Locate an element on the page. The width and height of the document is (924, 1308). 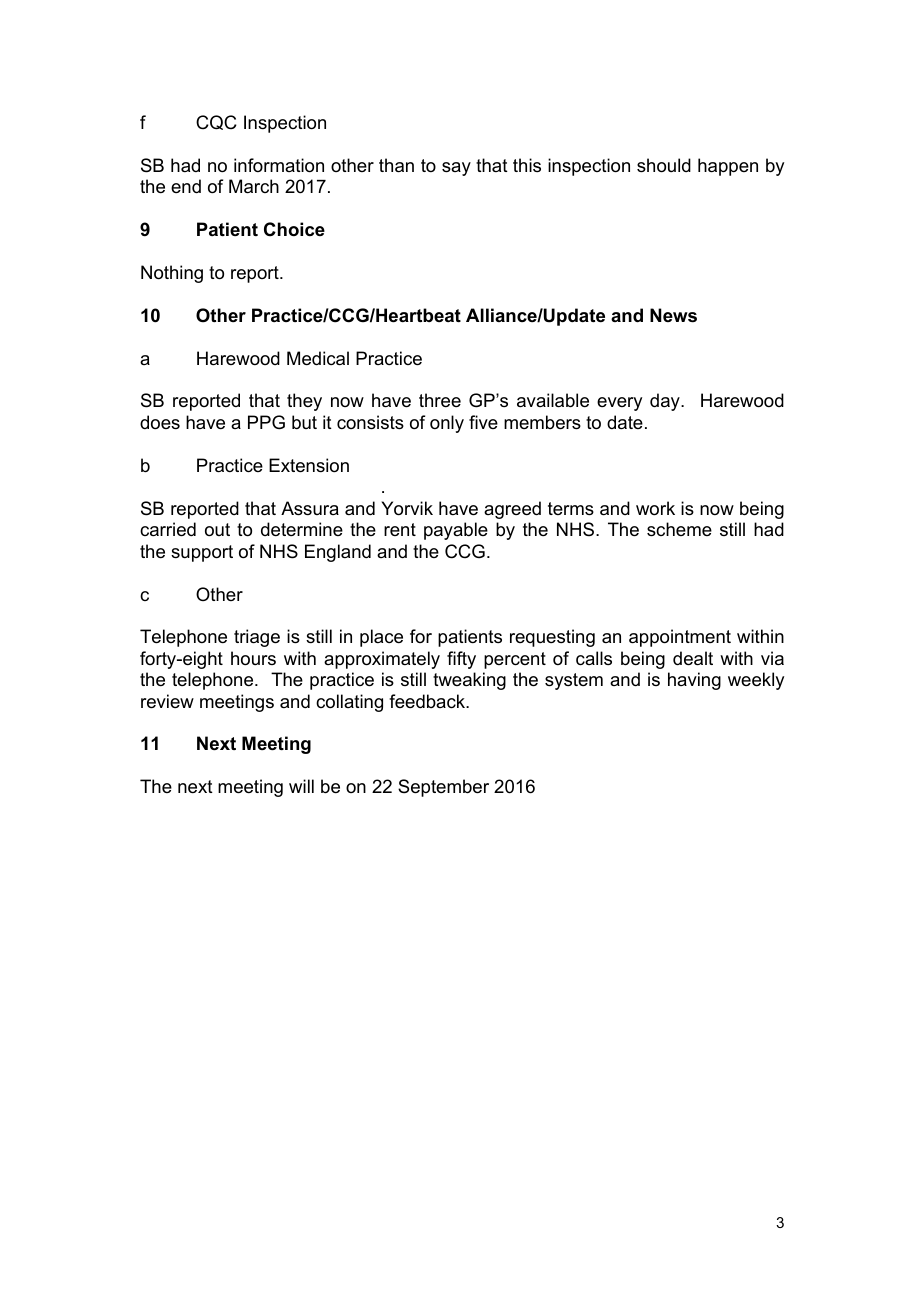
say is located at coordinates (456, 169).
